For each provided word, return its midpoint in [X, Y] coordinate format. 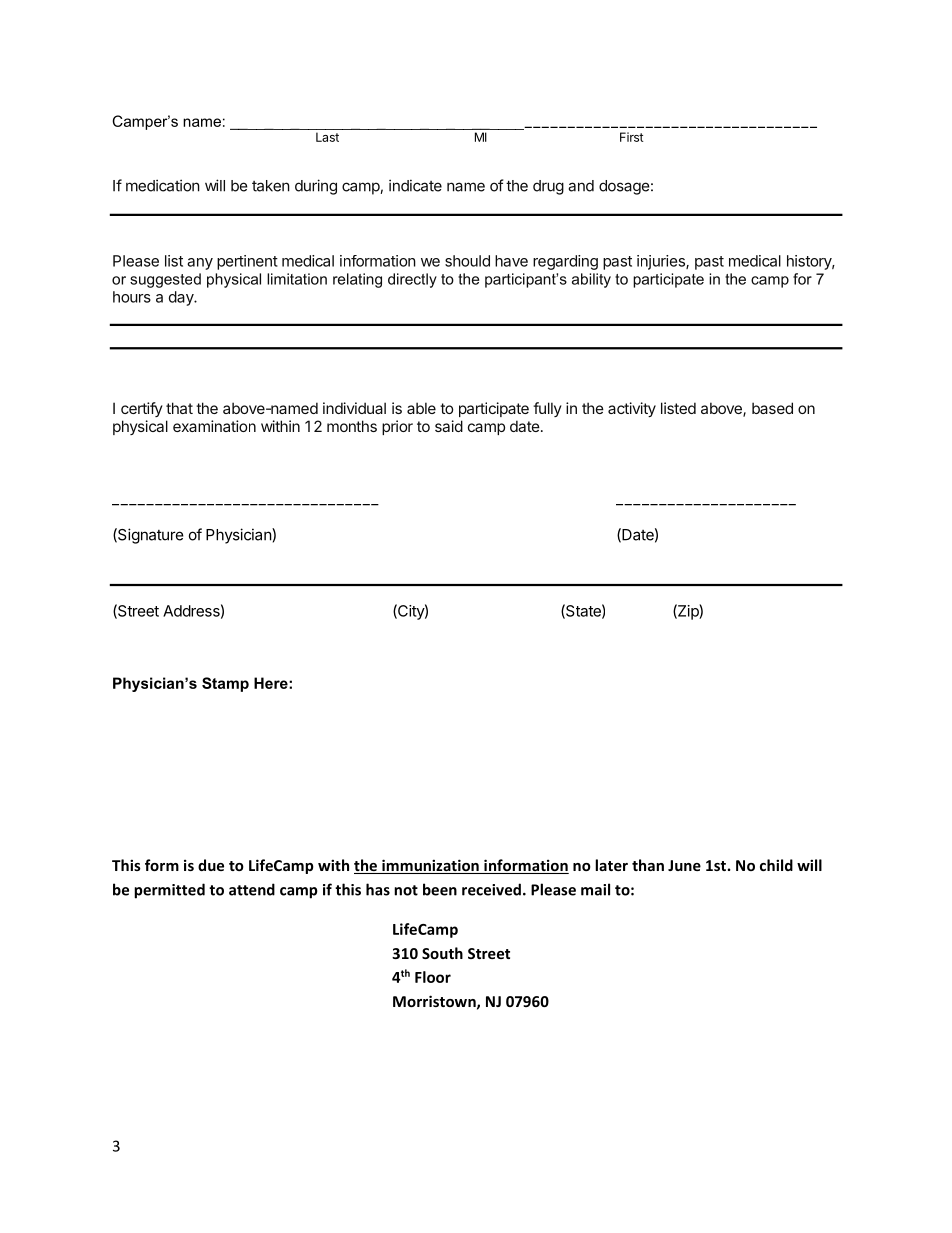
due [211, 865]
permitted [169, 891]
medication [163, 185]
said [449, 426]
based [772, 408]
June [684, 865]
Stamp [225, 684]
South [442, 953]
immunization [430, 866]
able [421, 408]
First [631, 137]
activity [632, 409]
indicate [415, 185]
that [179, 408]
